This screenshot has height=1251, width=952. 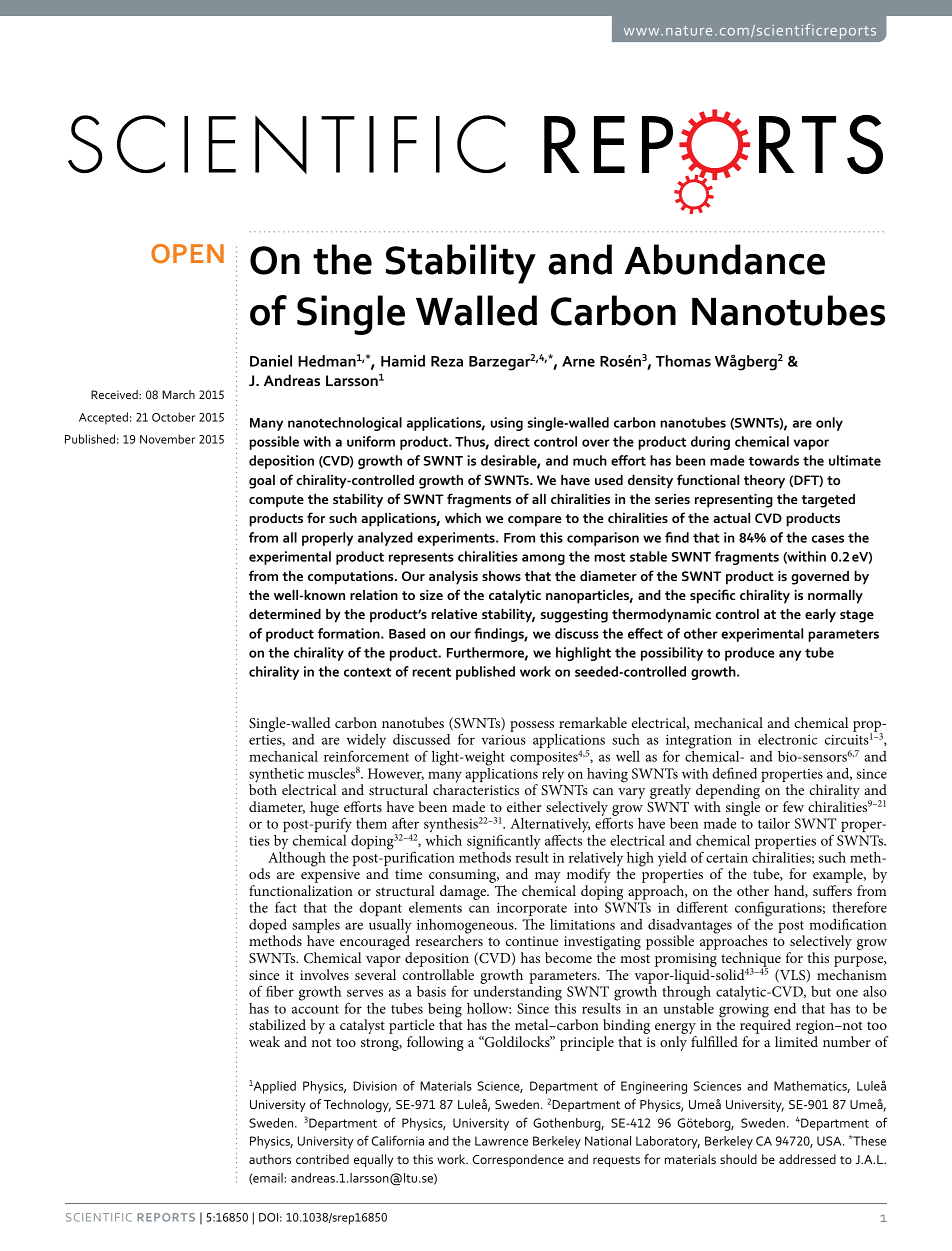 What do you see at coordinates (447, 361) in the screenshot?
I see `Reza` at bounding box center [447, 361].
